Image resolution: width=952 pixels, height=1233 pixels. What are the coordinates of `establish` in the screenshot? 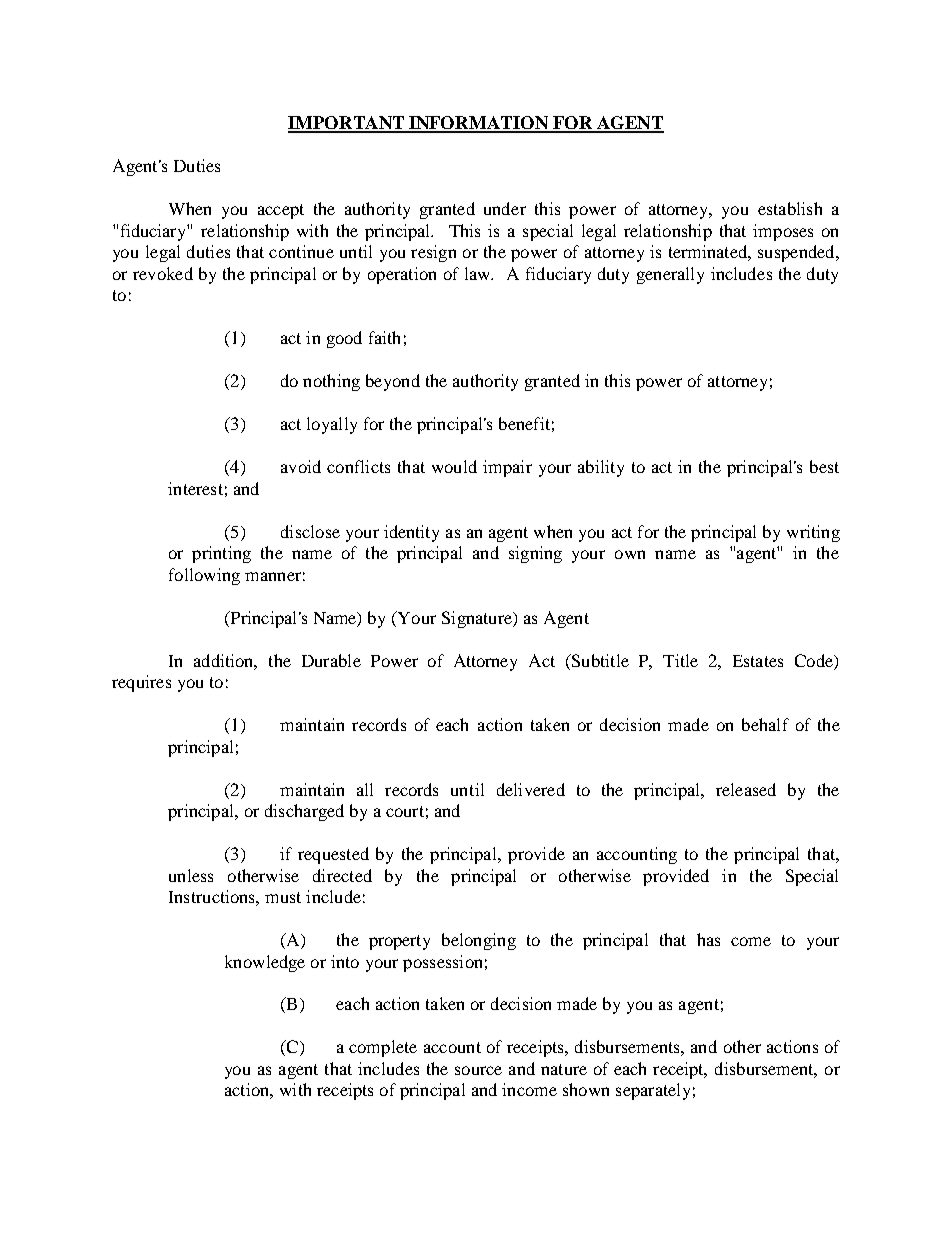 It's located at (790, 208).
